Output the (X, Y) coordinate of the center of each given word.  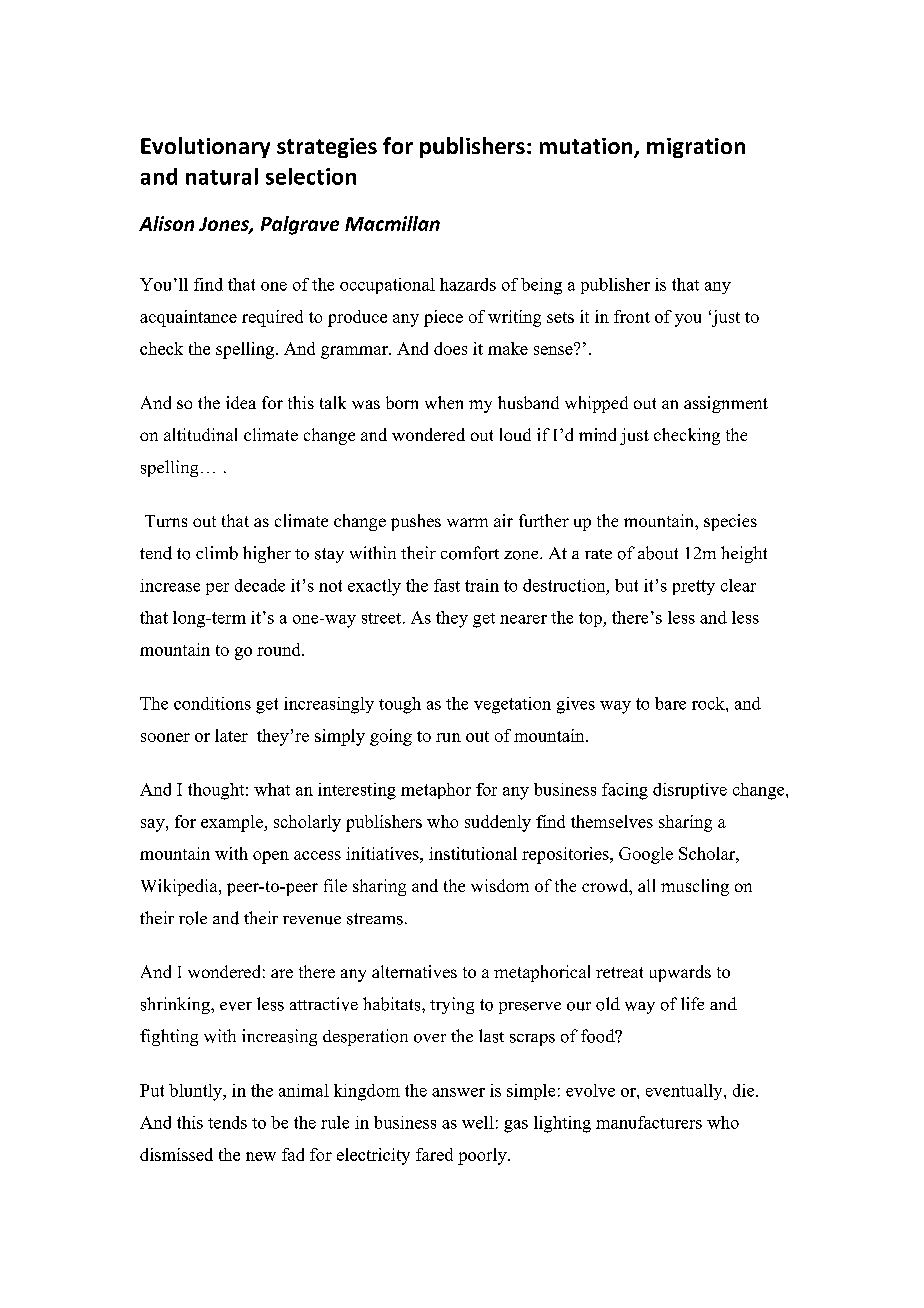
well (478, 1122)
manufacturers (649, 1122)
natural (222, 176)
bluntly (197, 1092)
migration (696, 148)
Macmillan (392, 223)
